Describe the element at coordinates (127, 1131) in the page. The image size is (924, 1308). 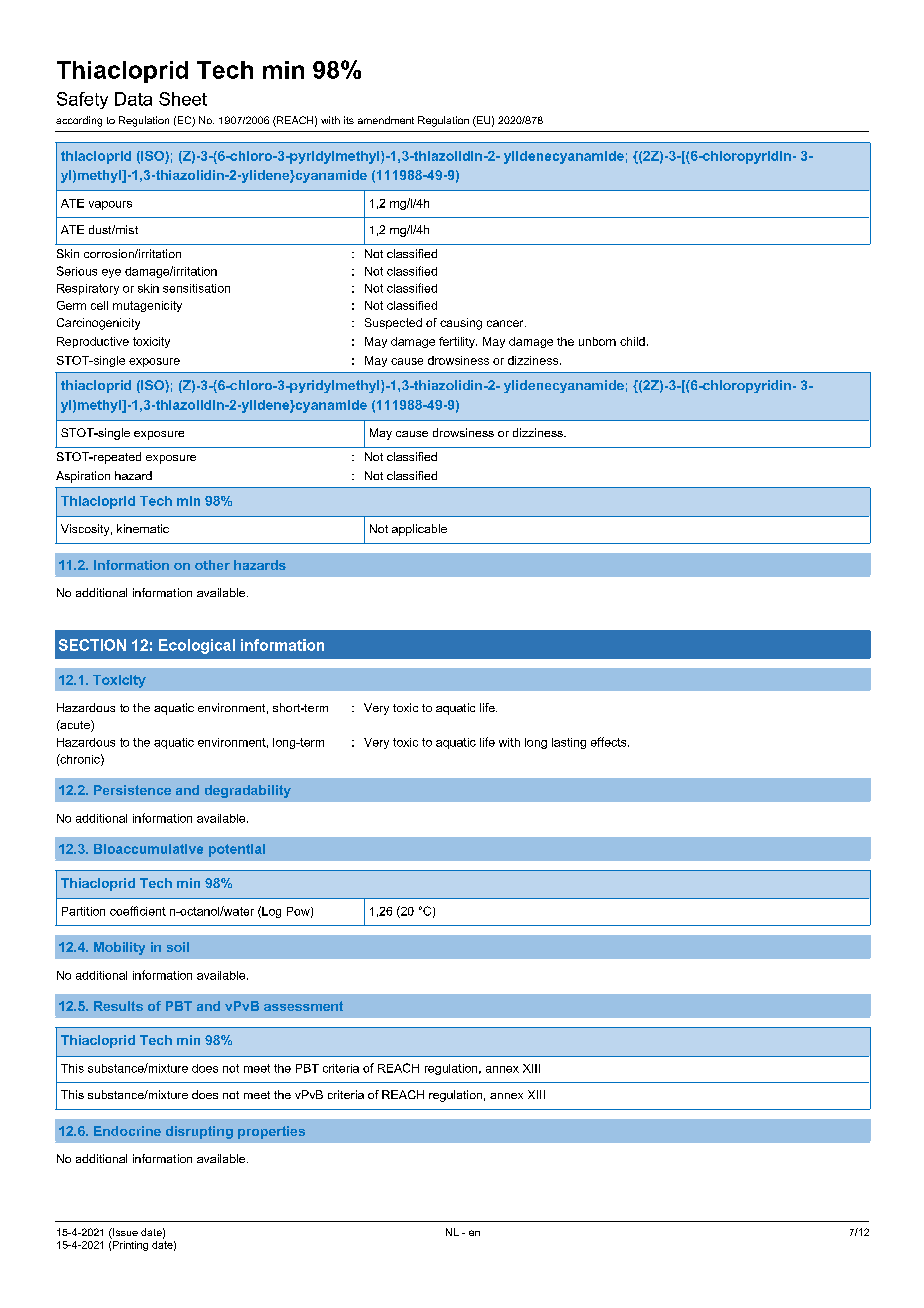
I see `Endocrine` at that location.
